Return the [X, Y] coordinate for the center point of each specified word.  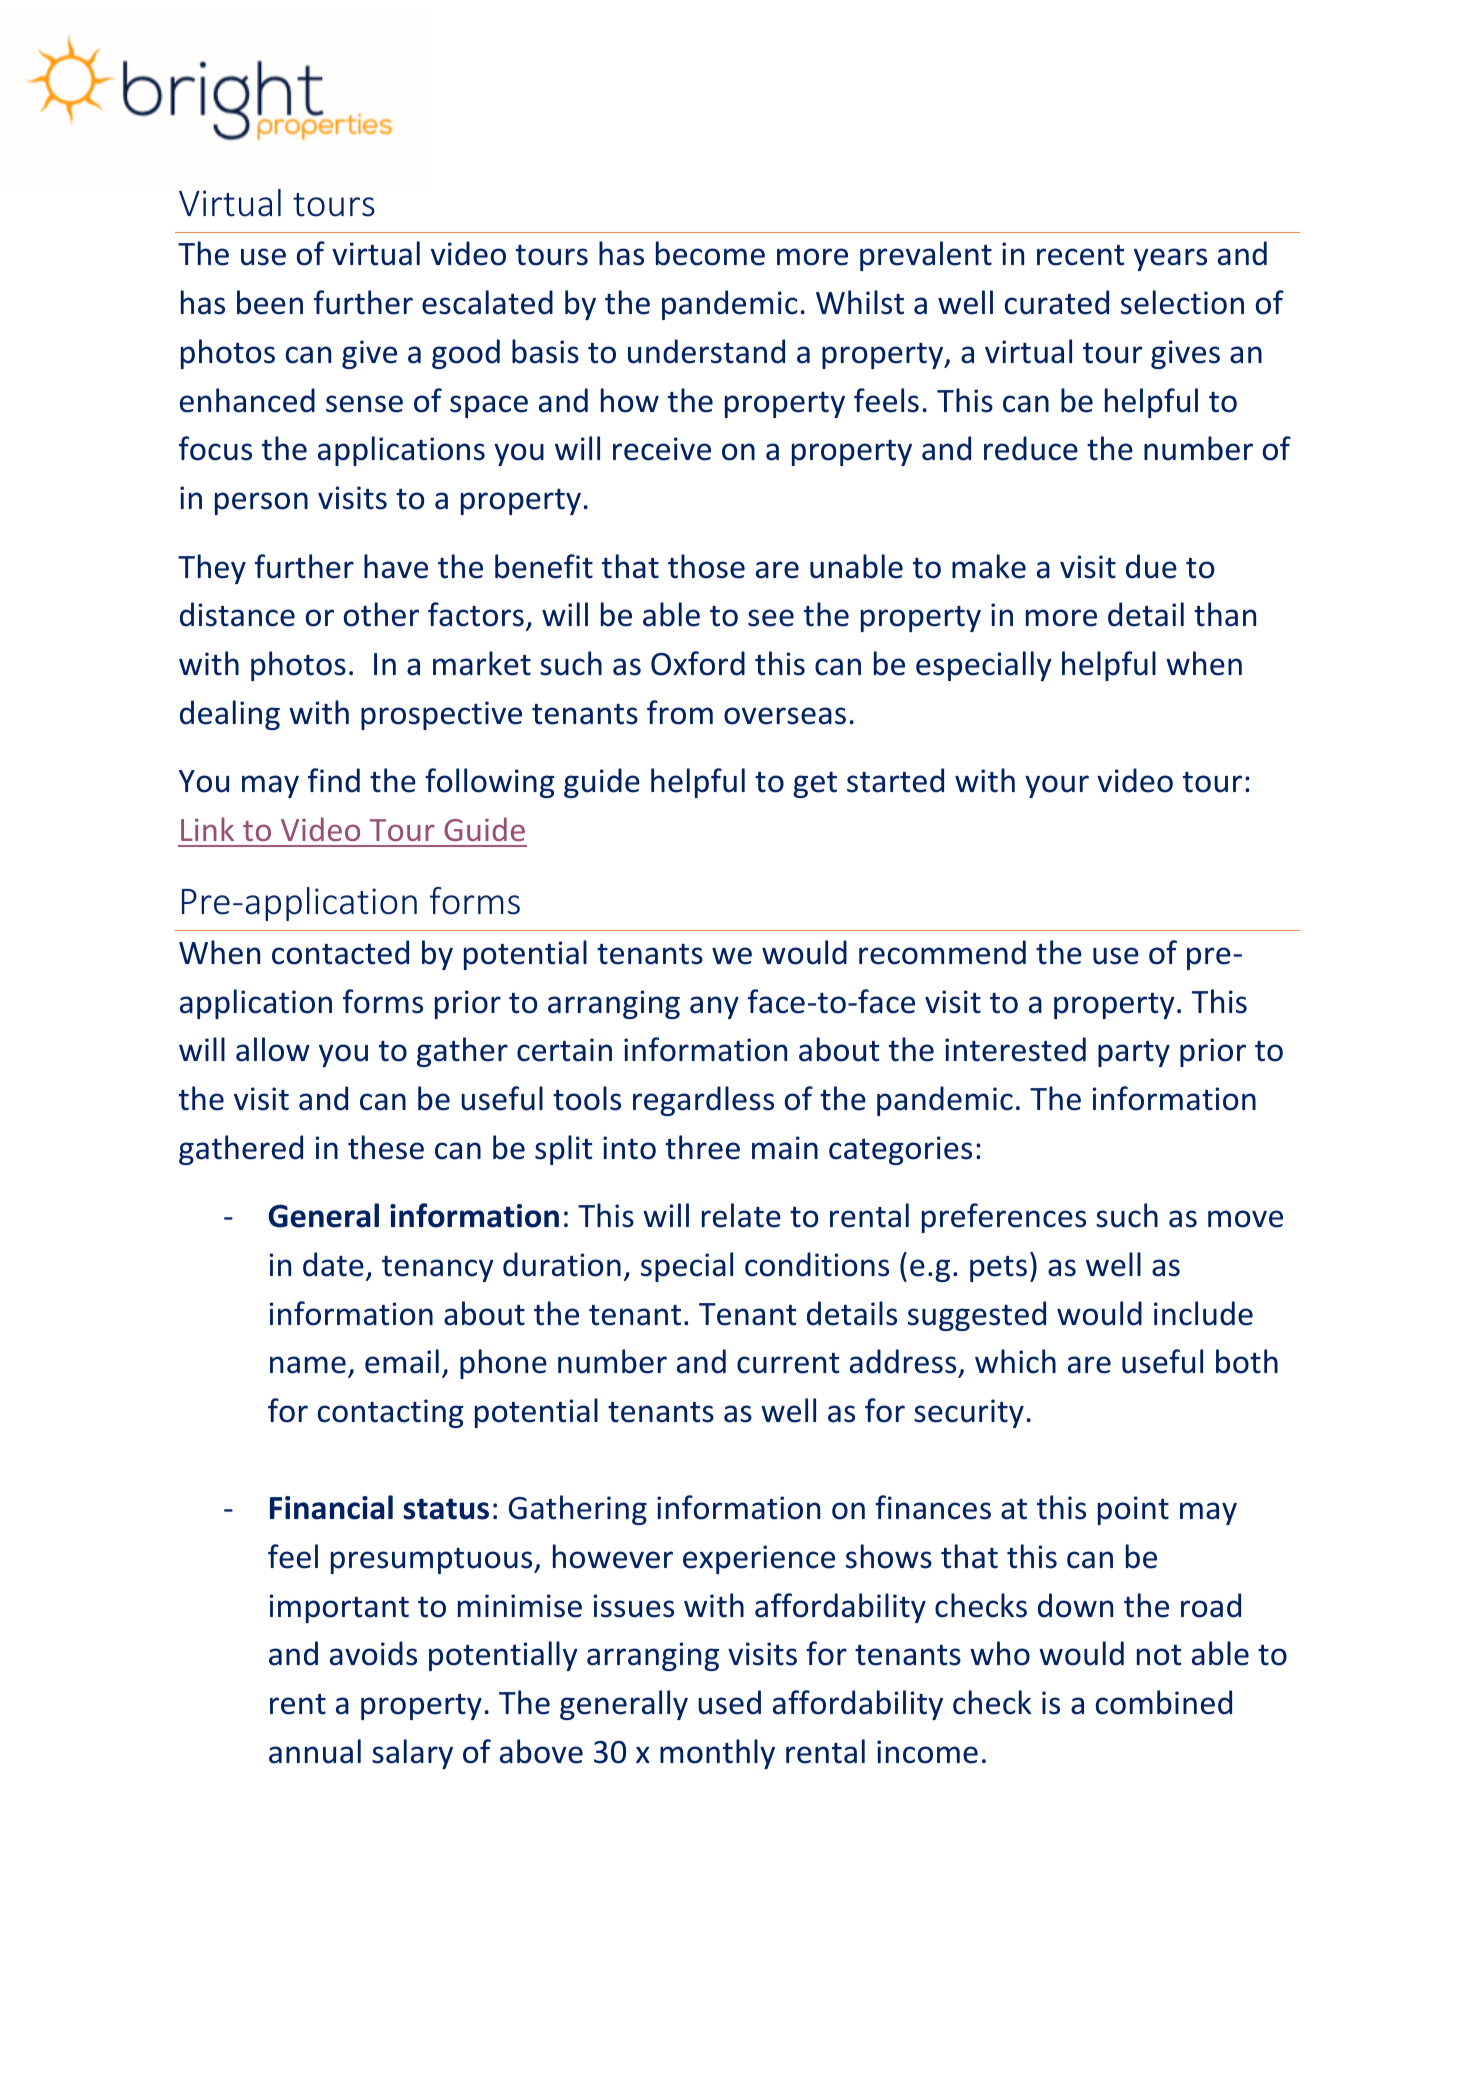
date [333, 1264]
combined [1164, 1702]
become [710, 253]
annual [315, 1751]
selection [1182, 302]
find [334, 780]
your [1057, 786]
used [729, 1702]
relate [741, 1215]
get [815, 785]
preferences [1004, 1218]
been [270, 302]
